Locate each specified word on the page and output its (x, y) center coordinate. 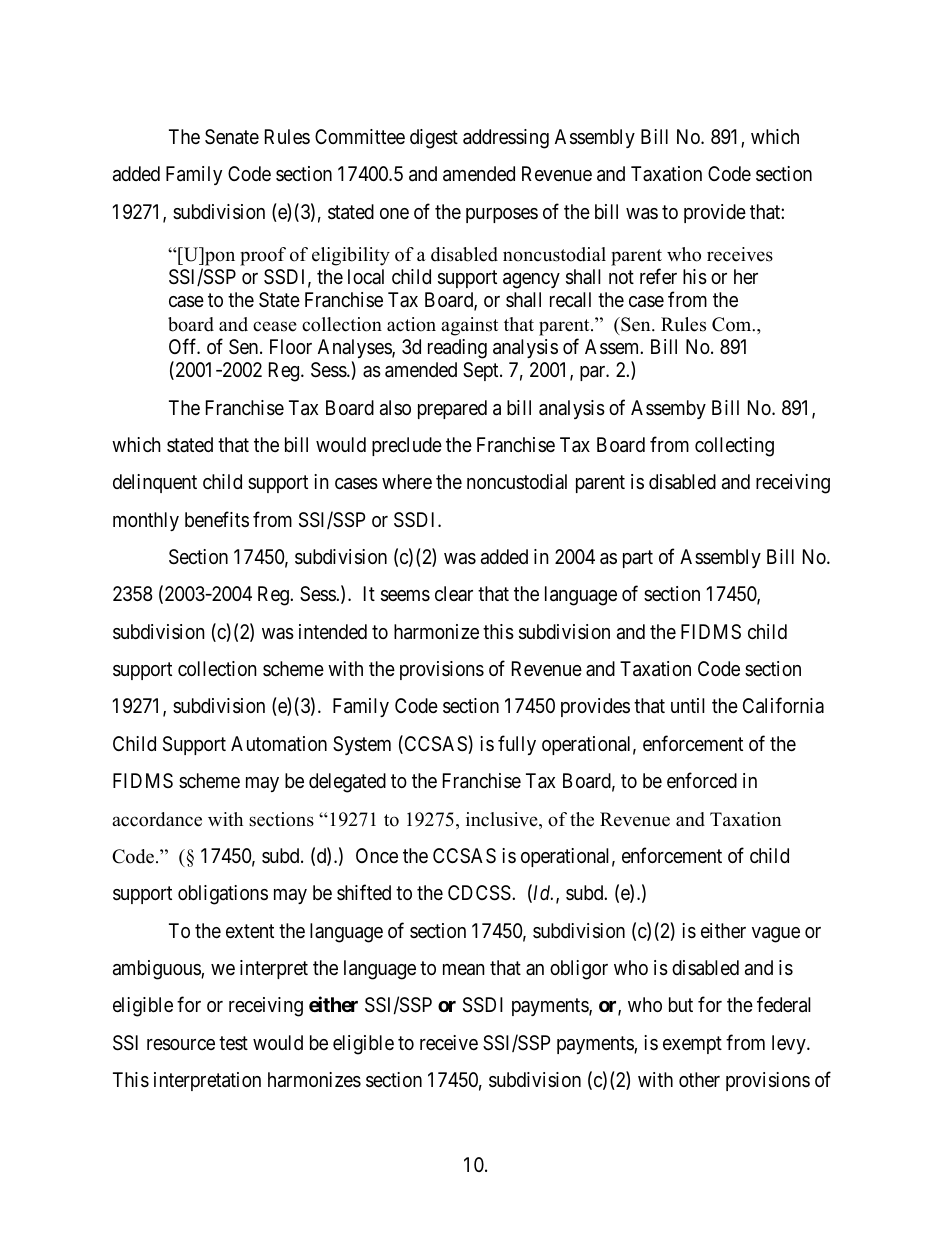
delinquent (155, 483)
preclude (407, 446)
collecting (734, 447)
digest (434, 139)
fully (517, 745)
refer (658, 276)
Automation (279, 744)
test (233, 1043)
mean (464, 970)
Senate (232, 137)
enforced (702, 780)
